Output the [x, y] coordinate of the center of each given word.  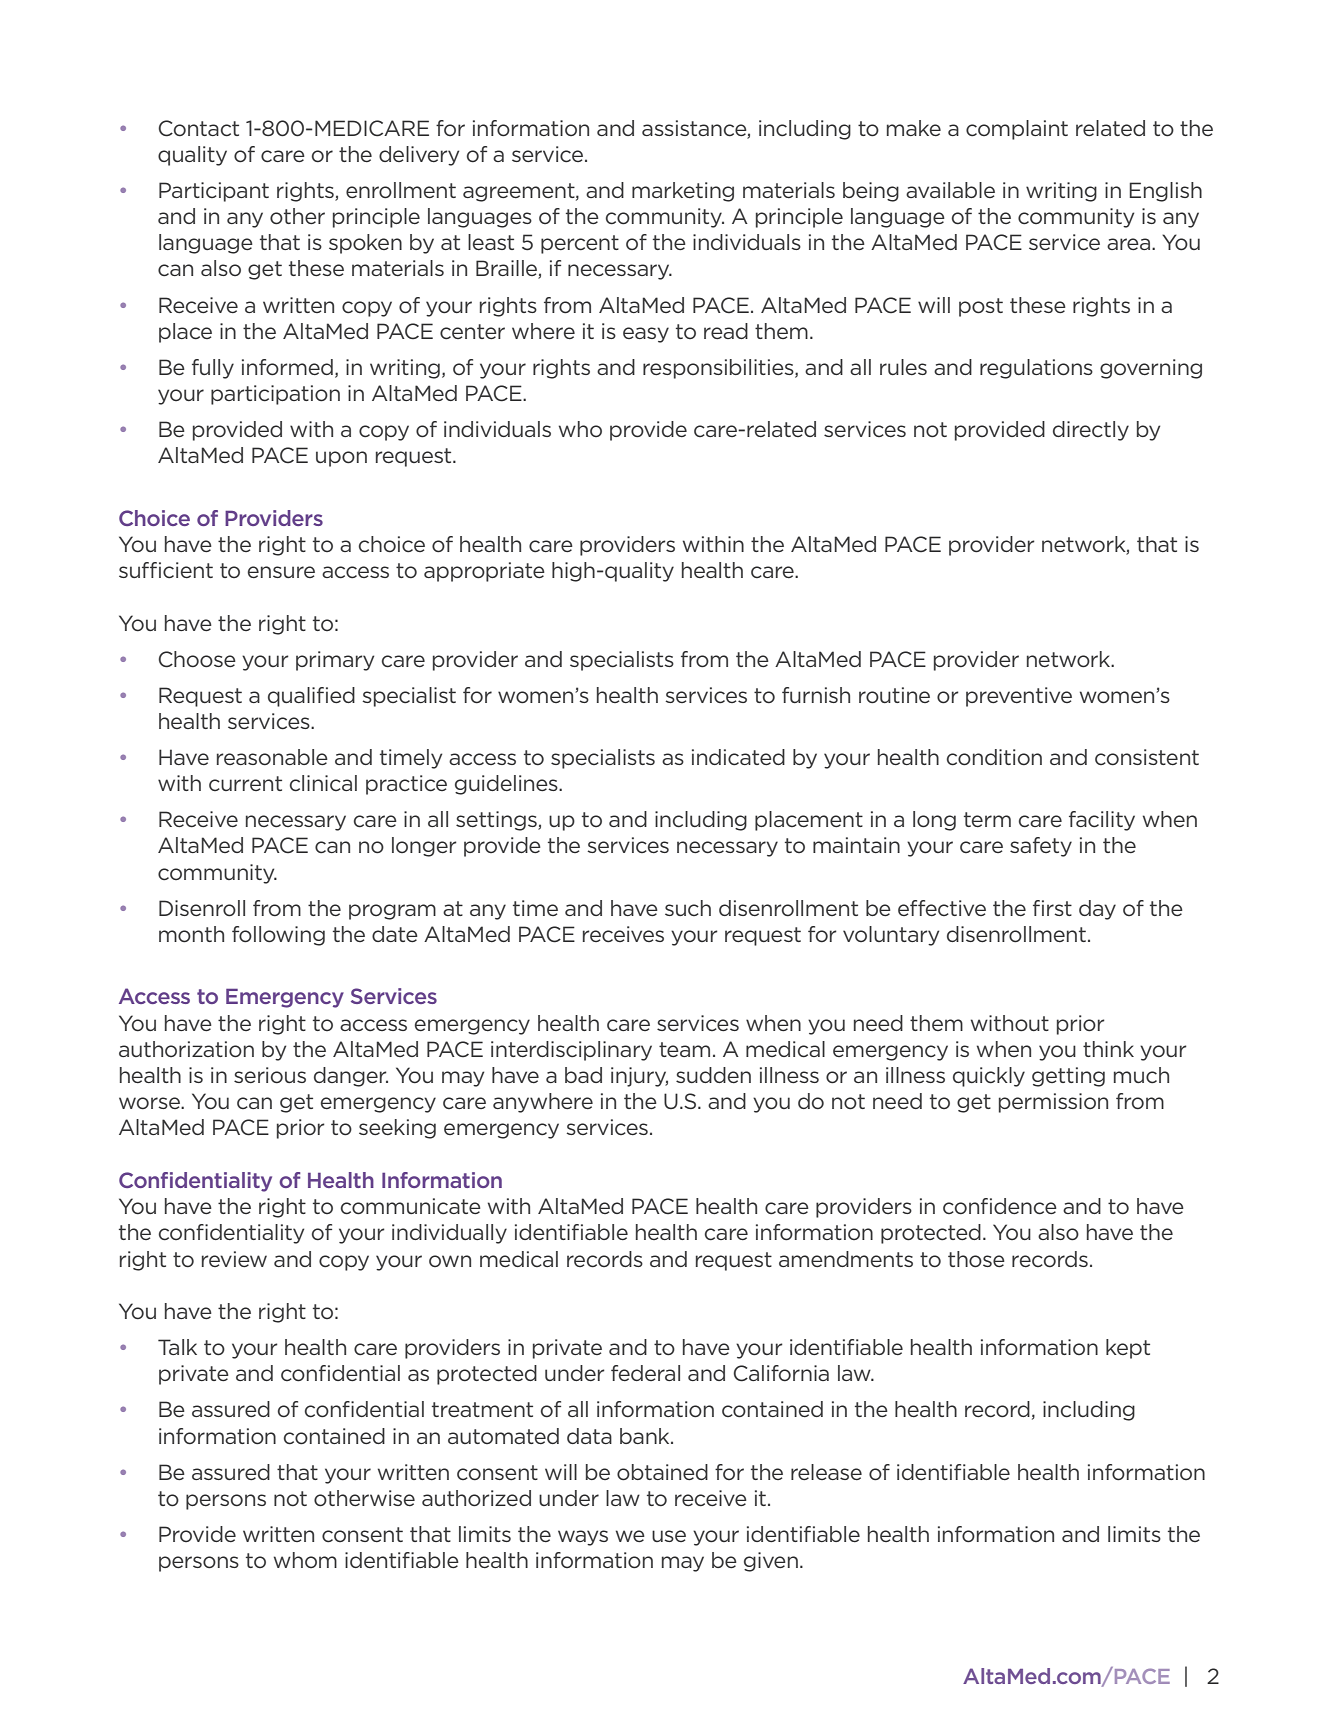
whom [305, 1560]
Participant [214, 192]
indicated [738, 757]
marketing [683, 192]
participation [275, 395]
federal [645, 1373]
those [976, 1259]
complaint [1017, 130]
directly [1091, 431]
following [278, 936]
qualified [311, 697]
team [684, 1049]
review [234, 1259]
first [1052, 908]
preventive [1019, 697]
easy [646, 335]
